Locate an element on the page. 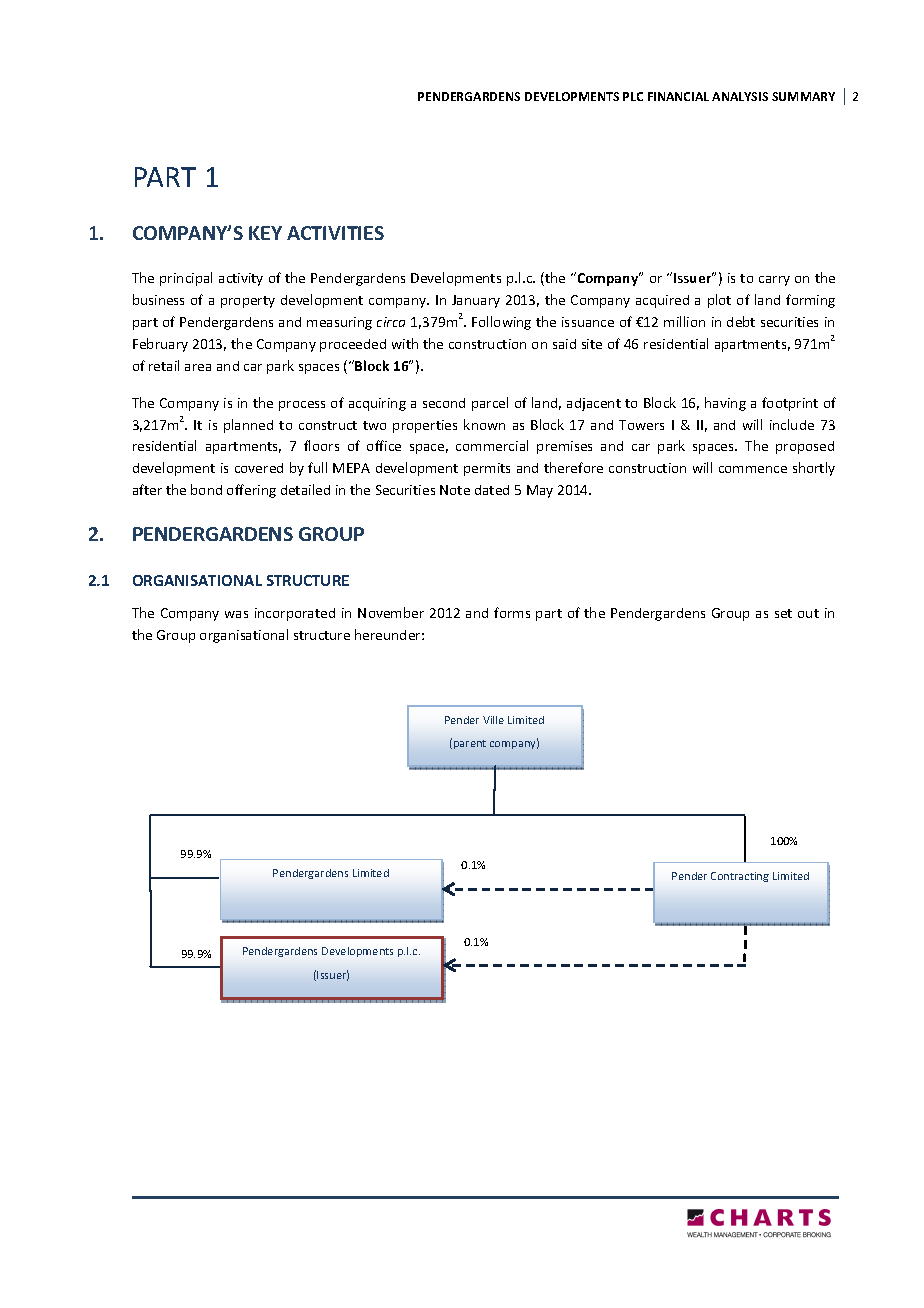 Image resolution: width=924 pixels, height=1308 pixels. ANALYSIS is located at coordinates (740, 96).
